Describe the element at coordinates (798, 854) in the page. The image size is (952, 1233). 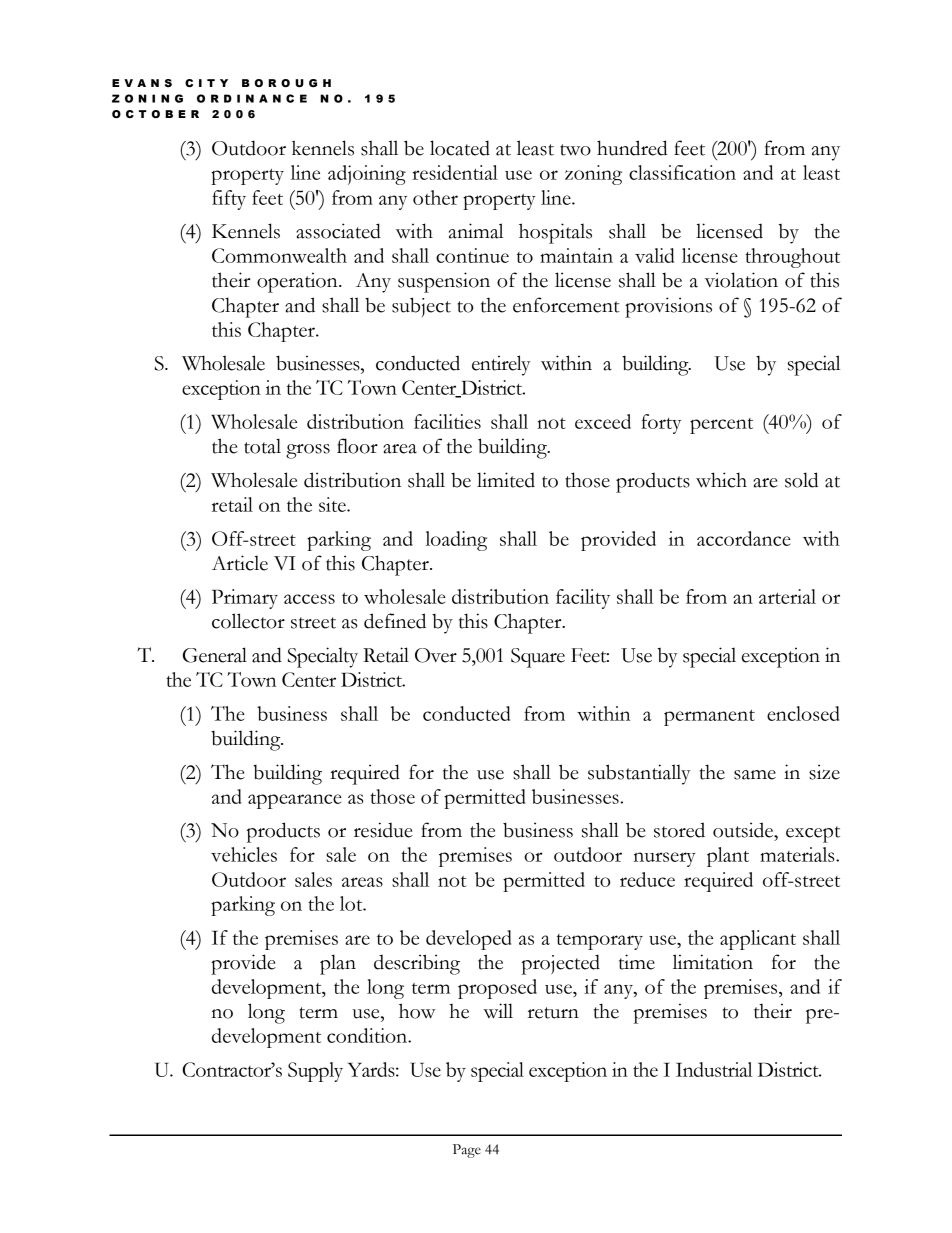
I see `materials` at that location.
